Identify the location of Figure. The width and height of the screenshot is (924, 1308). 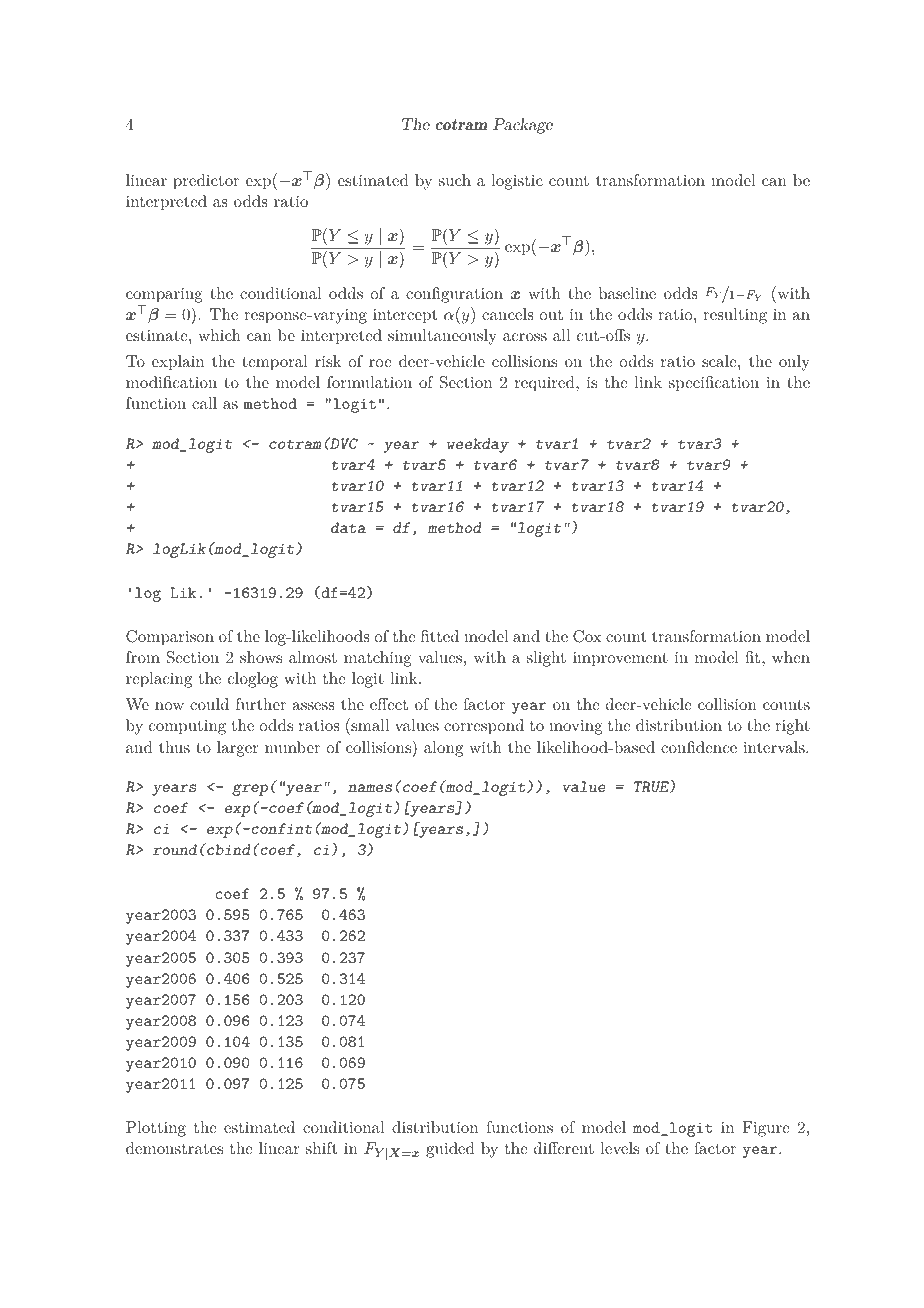
(766, 1129).
